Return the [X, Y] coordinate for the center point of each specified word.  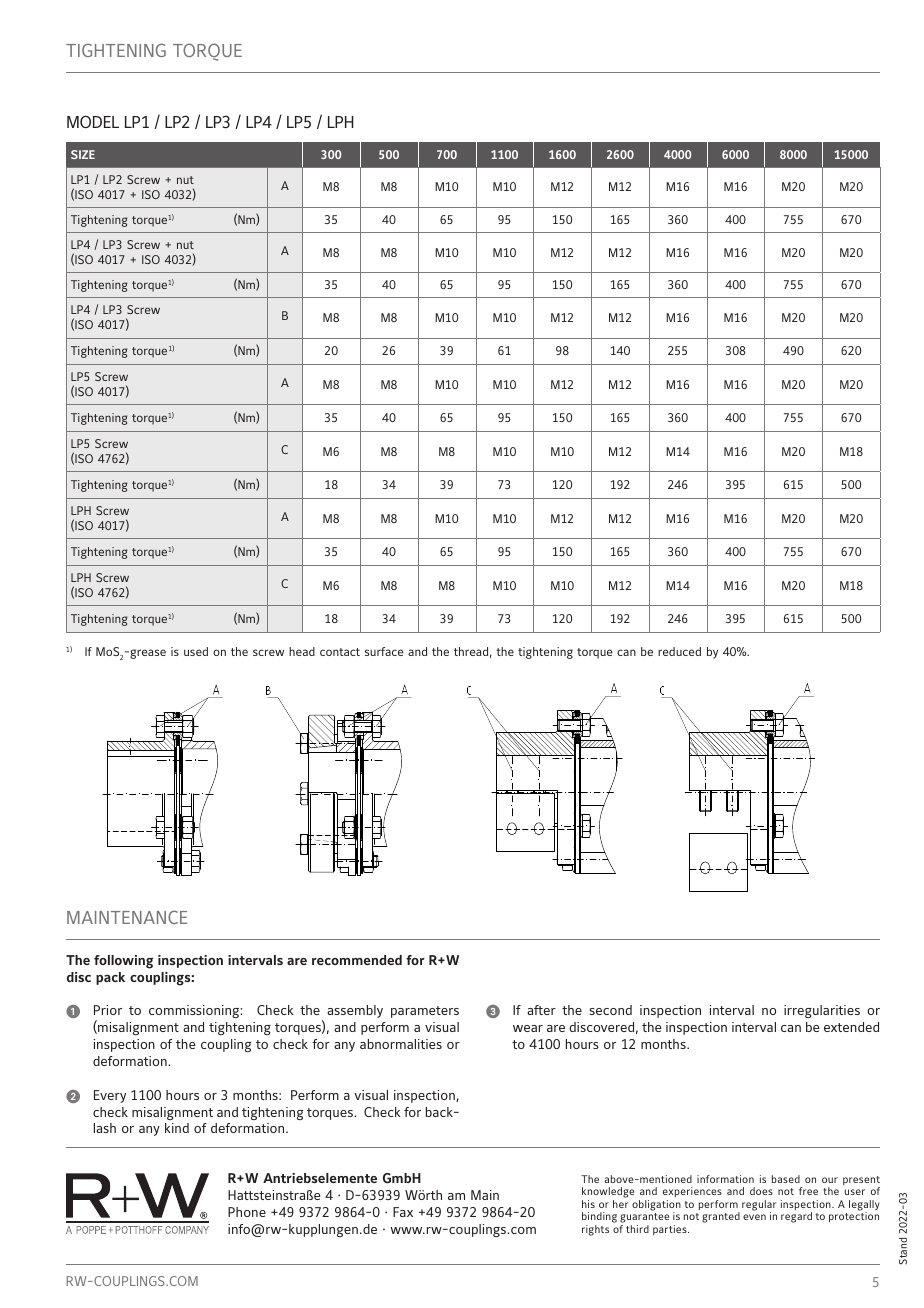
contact [340, 652]
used [196, 651]
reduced [679, 651]
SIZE [83, 154]
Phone [247, 1212]
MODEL [93, 122]
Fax [403, 1212]
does [761, 1191]
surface [384, 651]
